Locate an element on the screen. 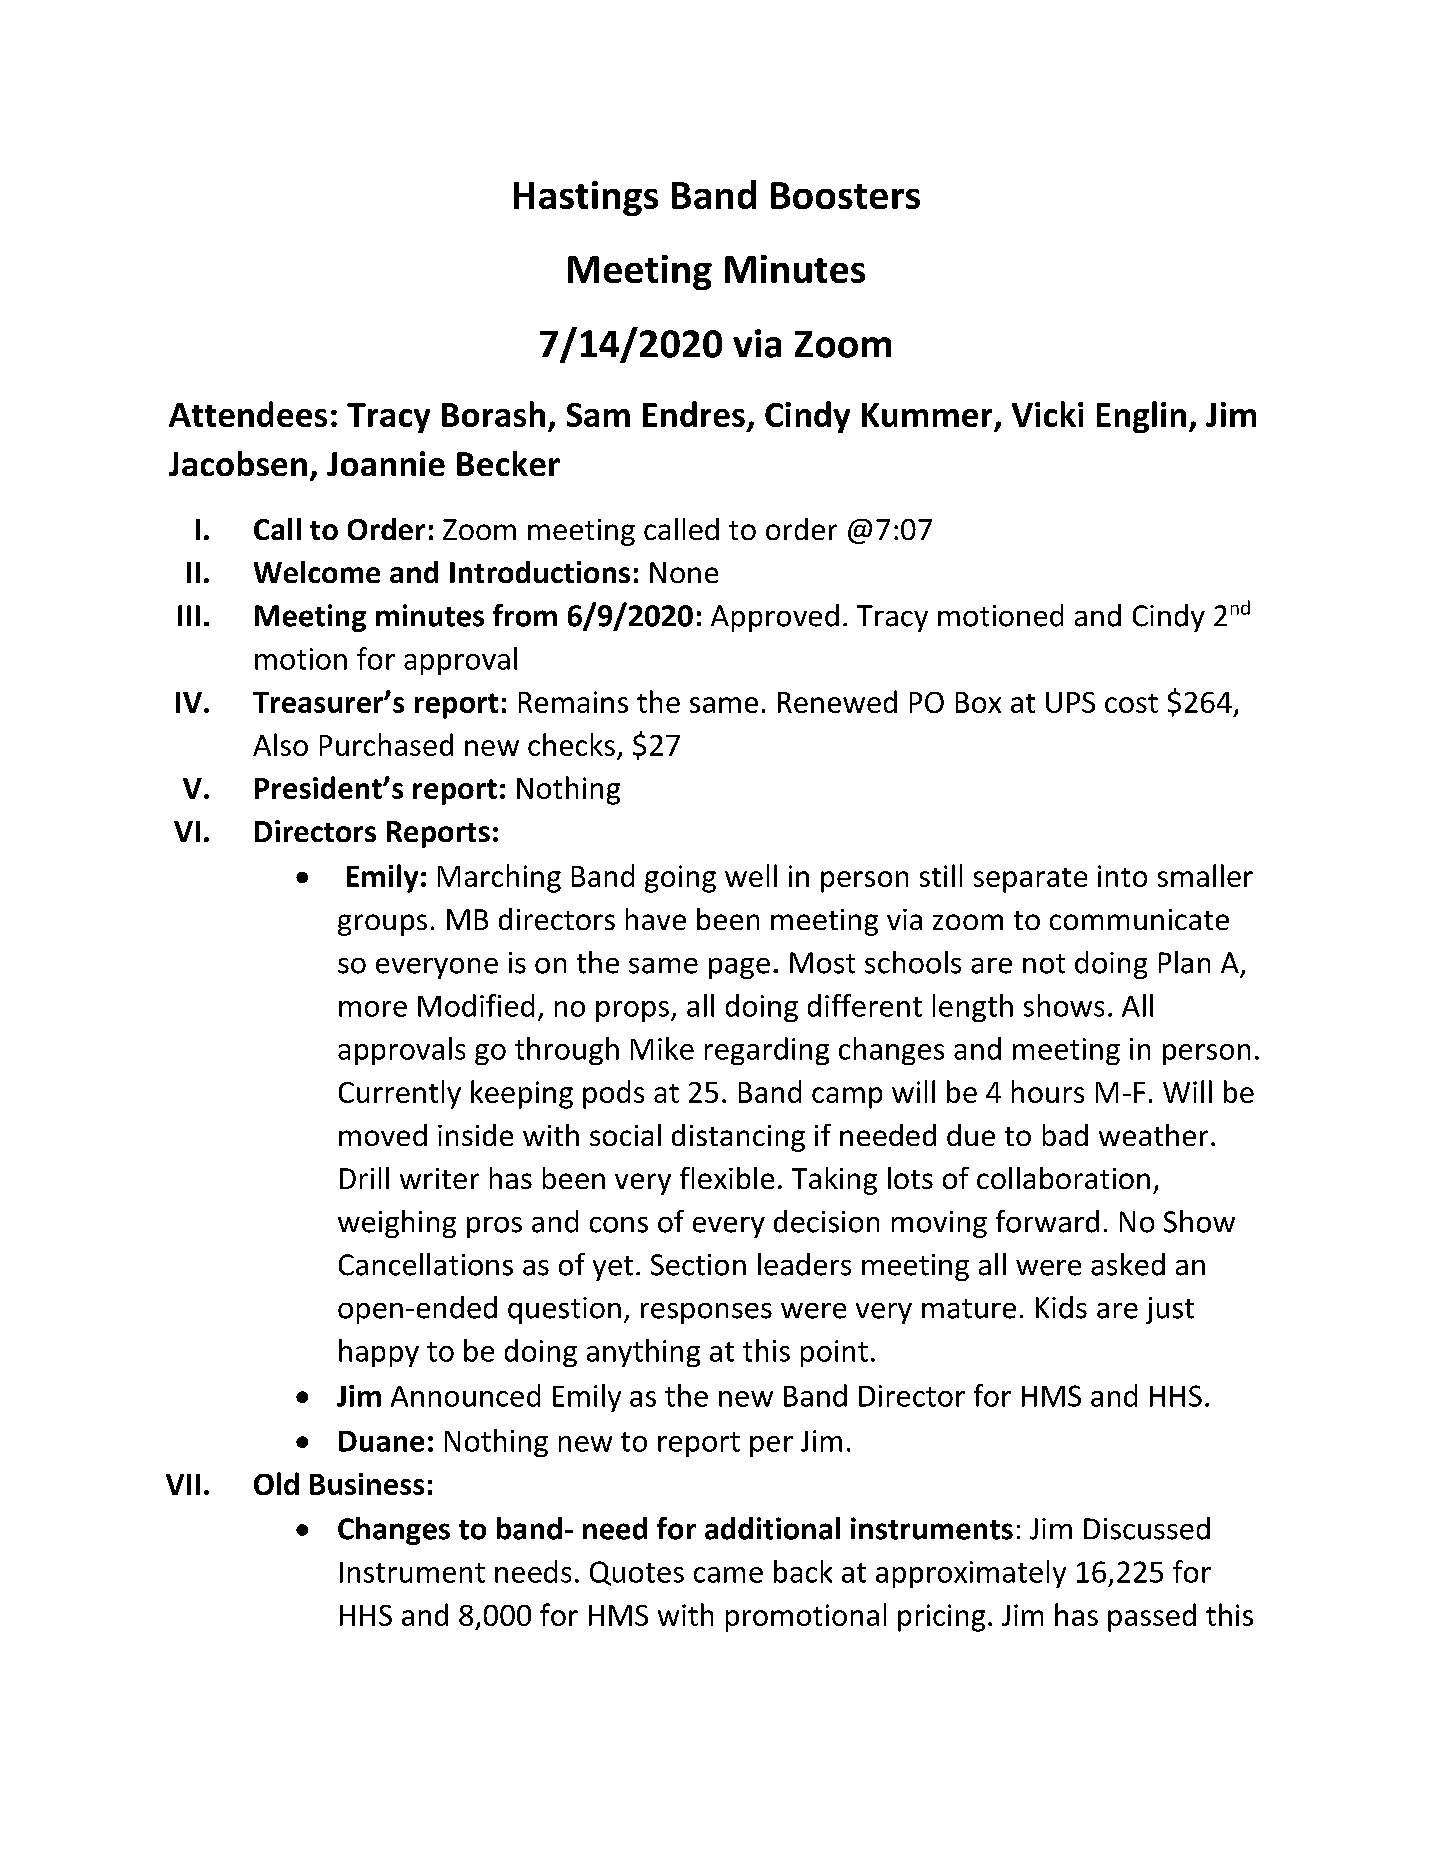 The width and height of the screenshot is (1432, 1853). weighing is located at coordinates (397, 1224).
